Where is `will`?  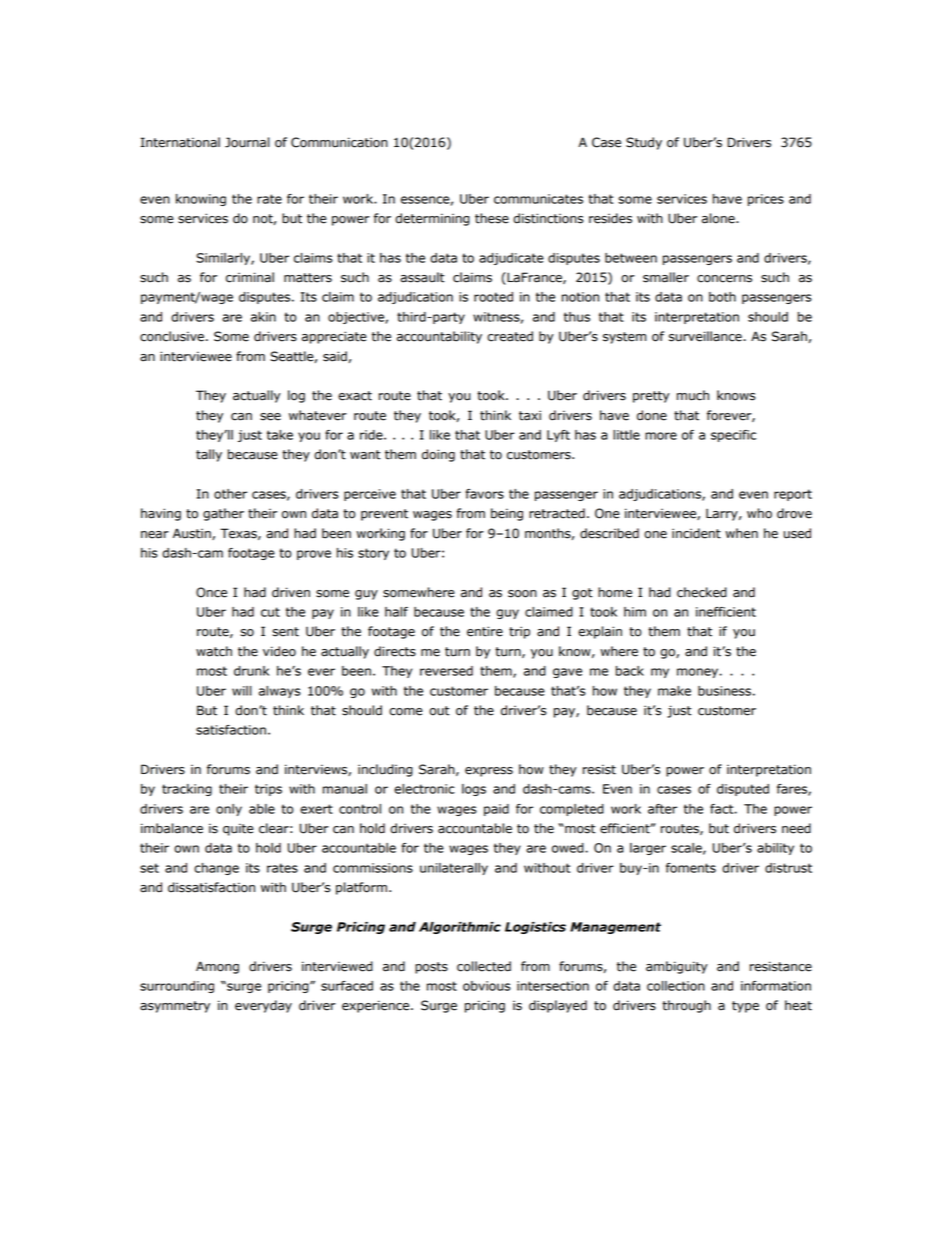
will is located at coordinates (242, 691).
